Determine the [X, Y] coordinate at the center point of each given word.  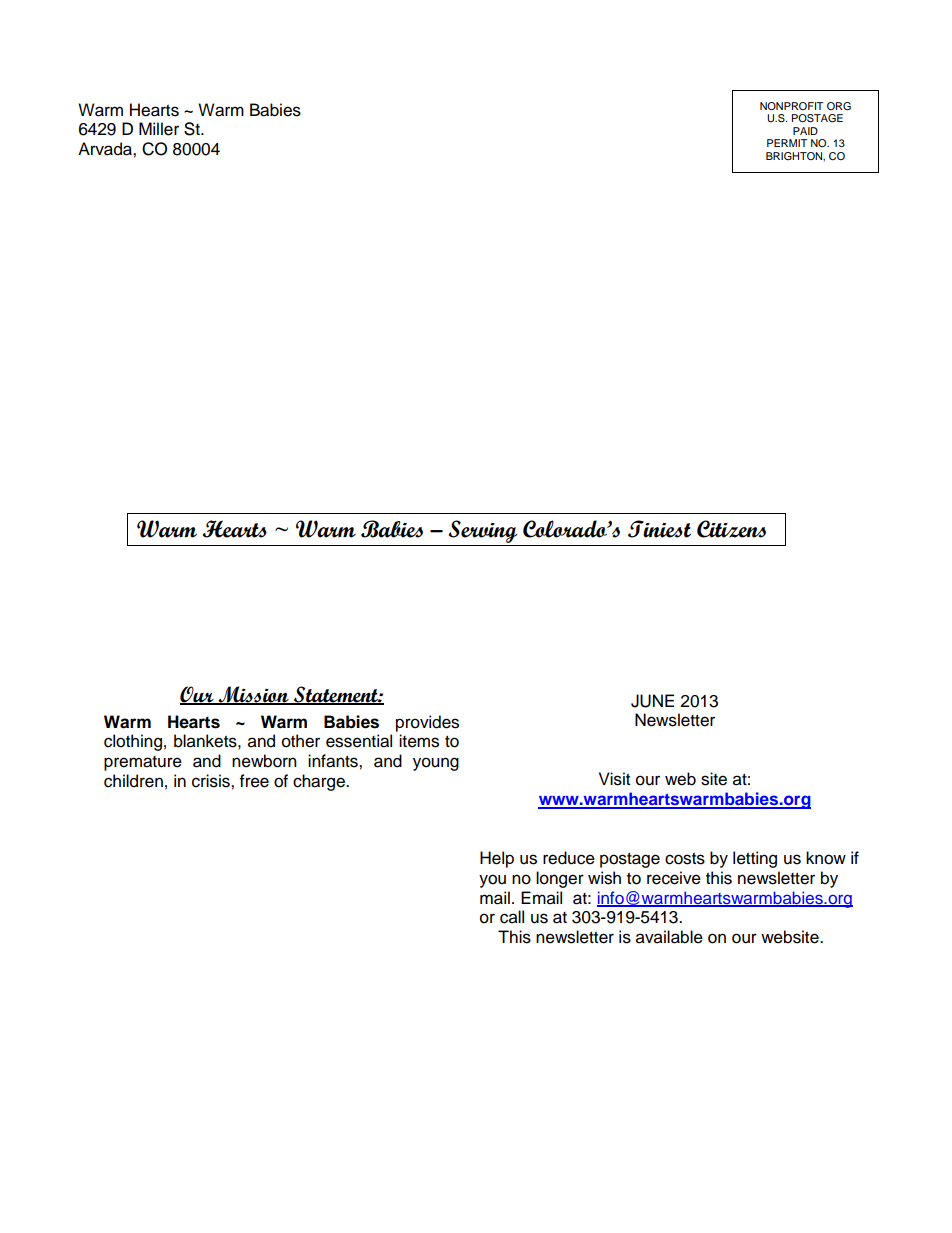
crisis [212, 781]
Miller [159, 129]
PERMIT [787, 143]
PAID [805, 131]
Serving [483, 533]
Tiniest [659, 529]
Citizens [731, 529]
